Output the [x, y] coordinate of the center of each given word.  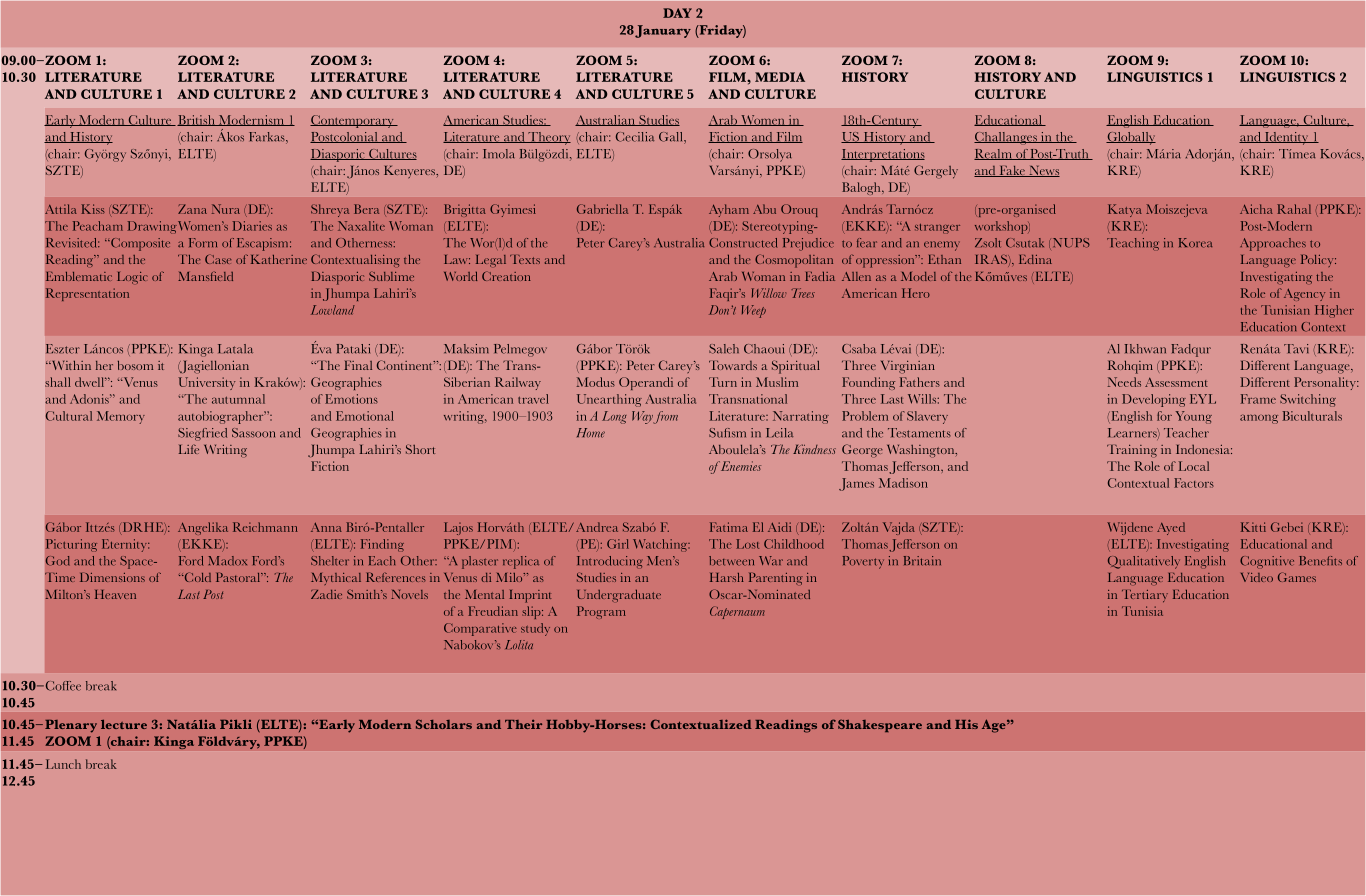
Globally [1131, 138]
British [197, 120]
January [663, 31]
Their [523, 724]
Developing [1154, 400]
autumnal [238, 399]
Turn [723, 382]
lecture [124, 724]
